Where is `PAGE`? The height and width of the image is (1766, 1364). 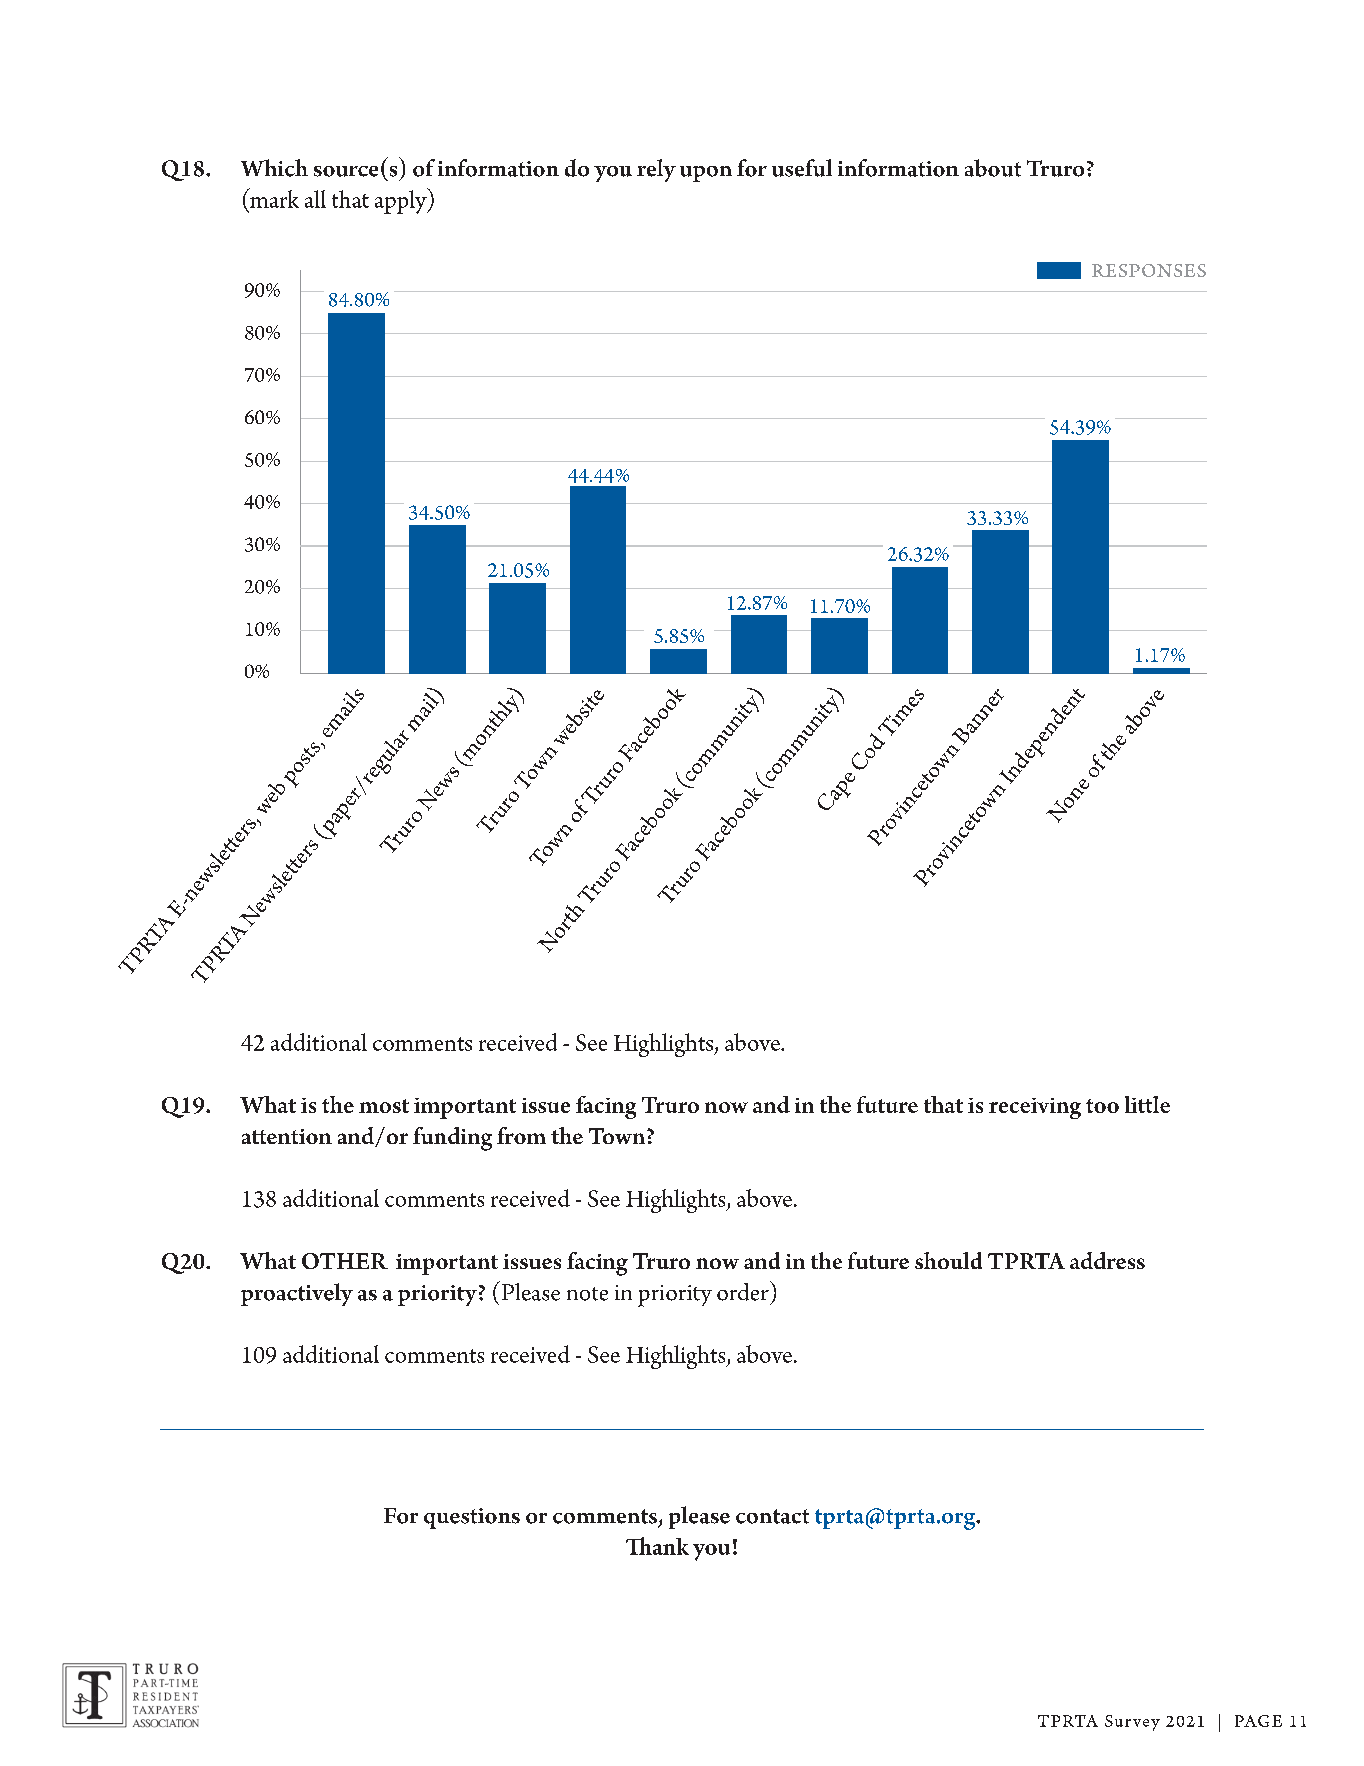 PAGE is located at coordinates (1258, 1721).
